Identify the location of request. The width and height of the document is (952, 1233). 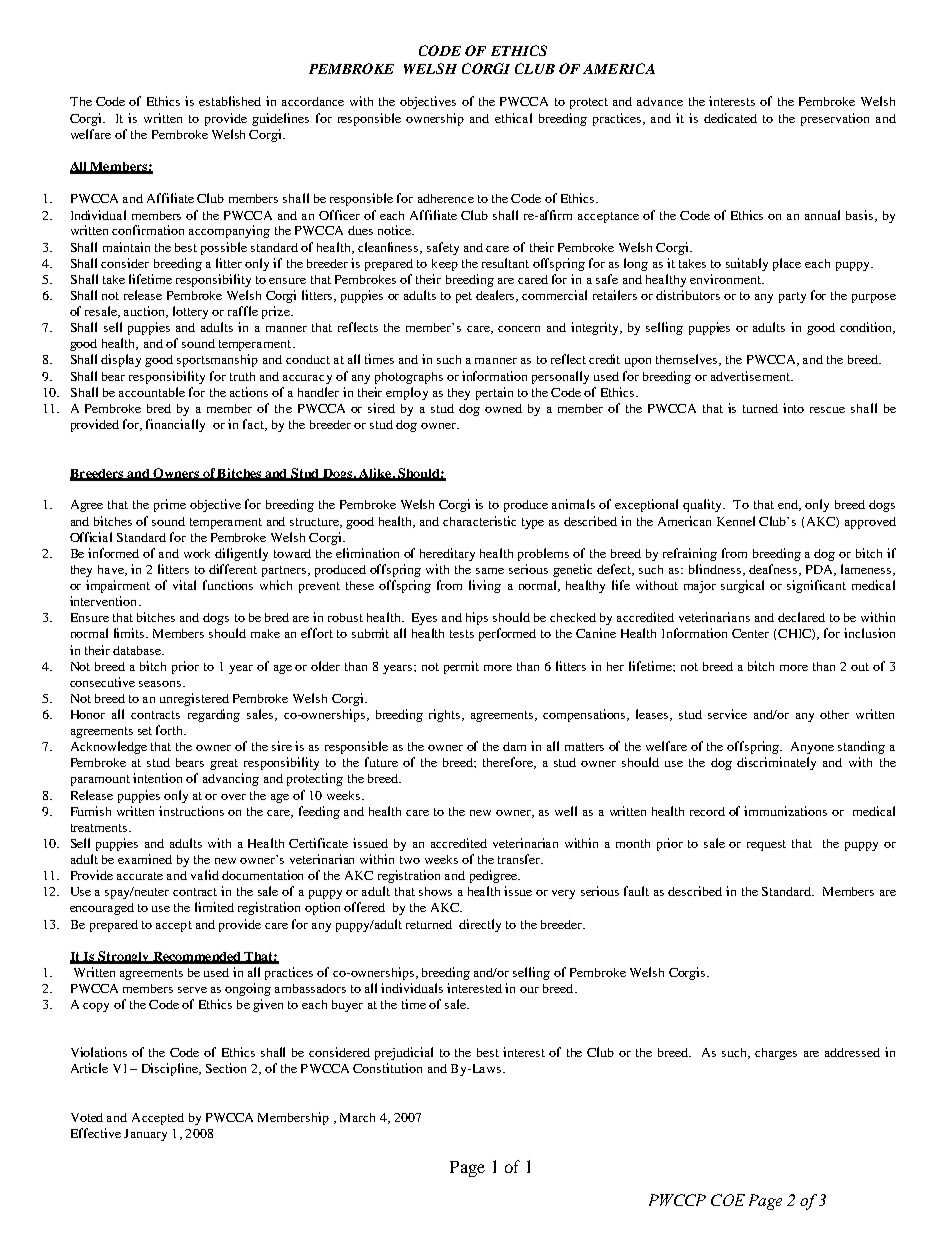
(766, 845).
